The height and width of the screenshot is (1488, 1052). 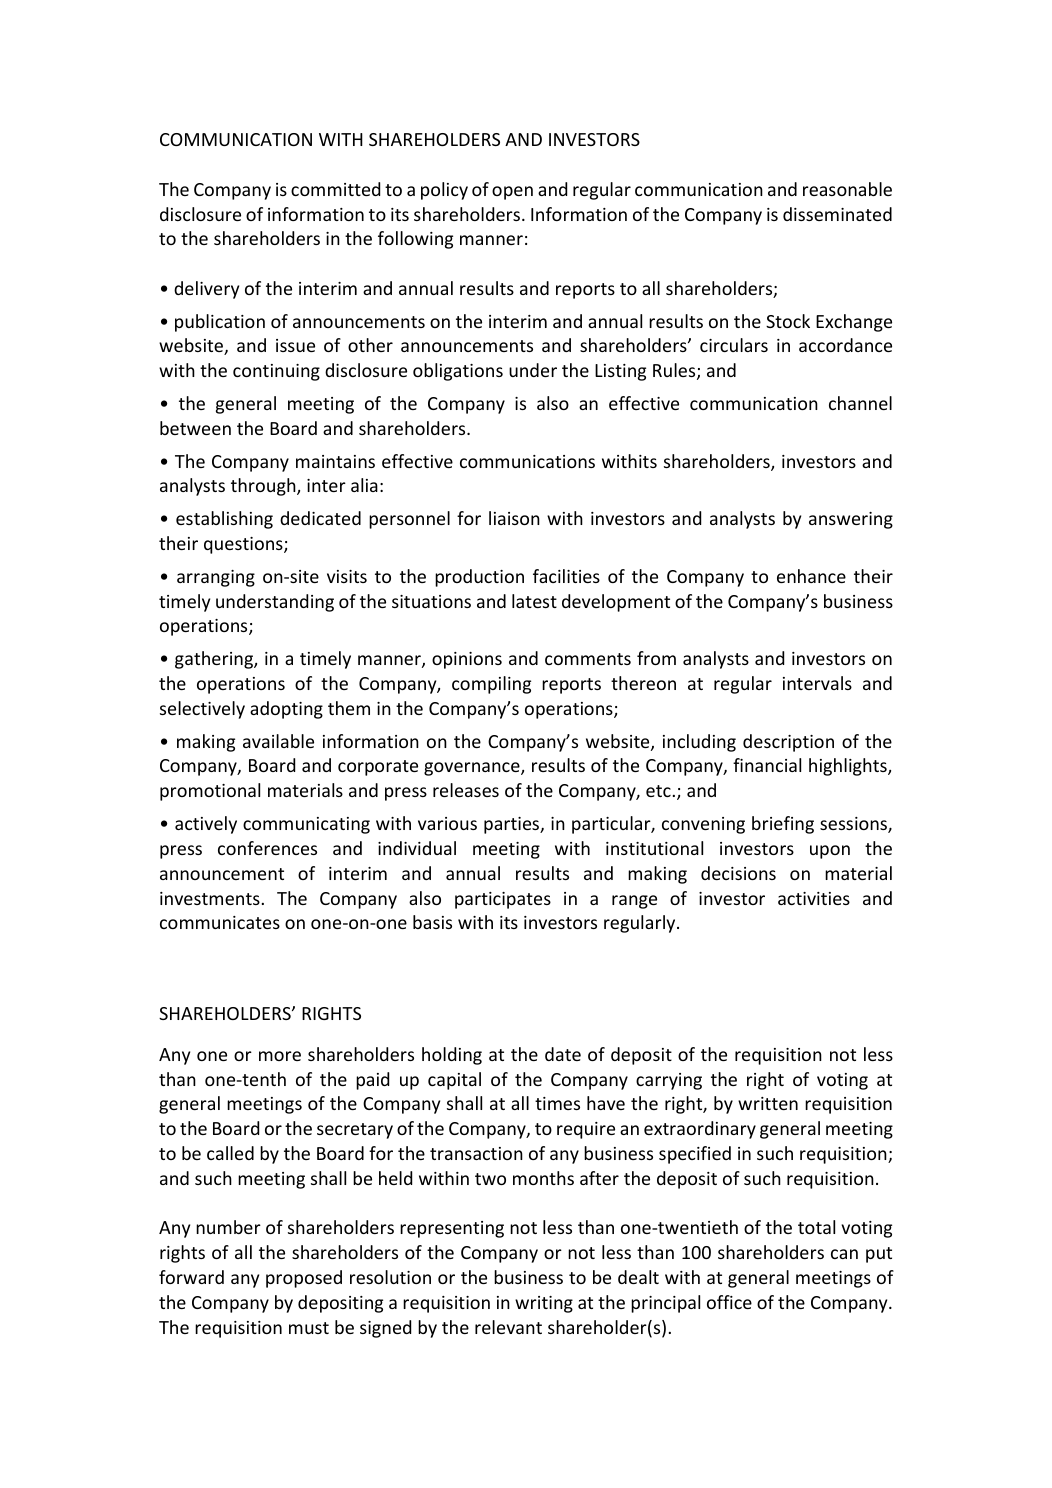 What do you see at coordinates (280, 1056) in the screenshot?
I see `more` at bounding box center [280, 1056].
